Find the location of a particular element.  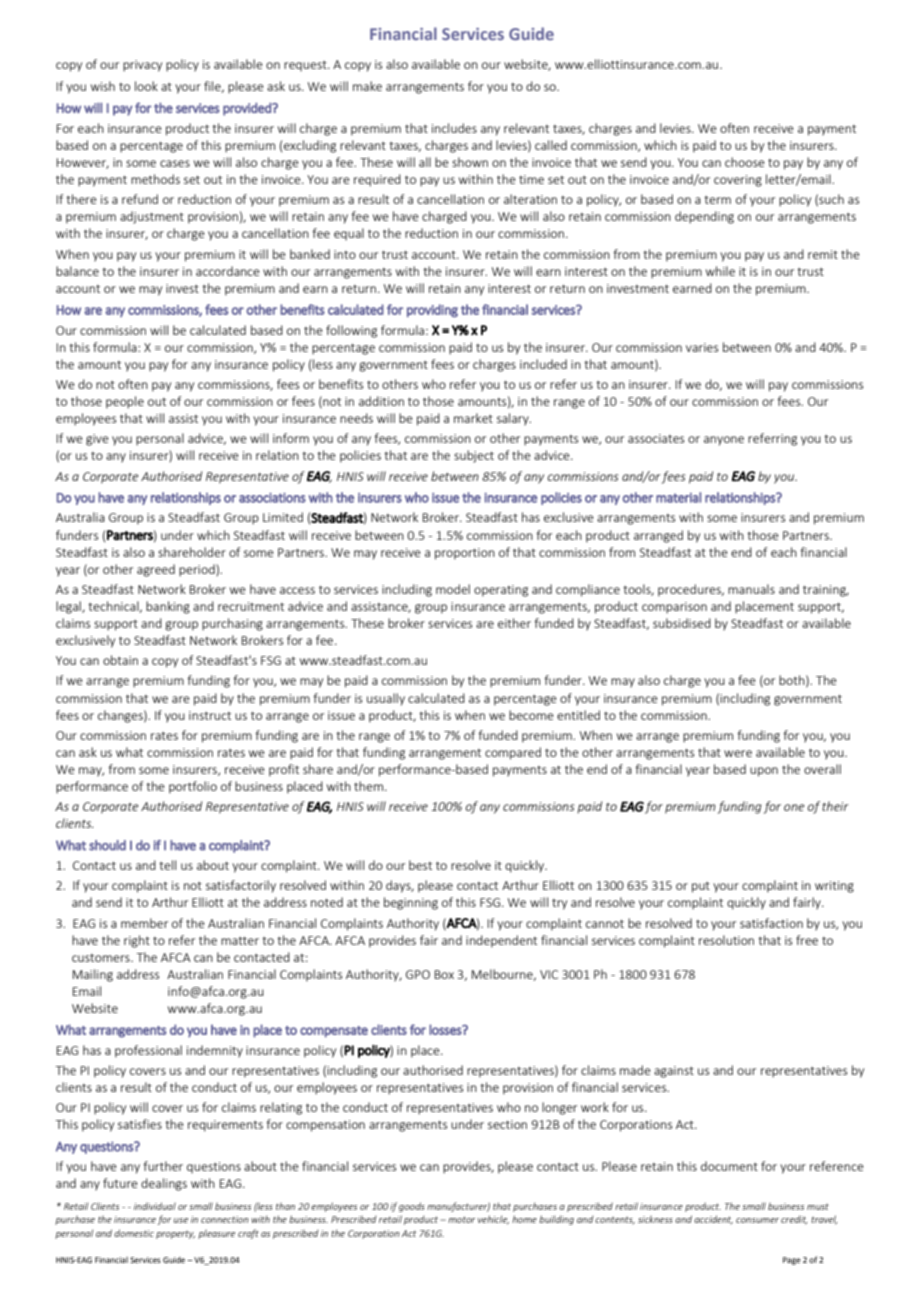

right is located at coordinates (137, 941).
